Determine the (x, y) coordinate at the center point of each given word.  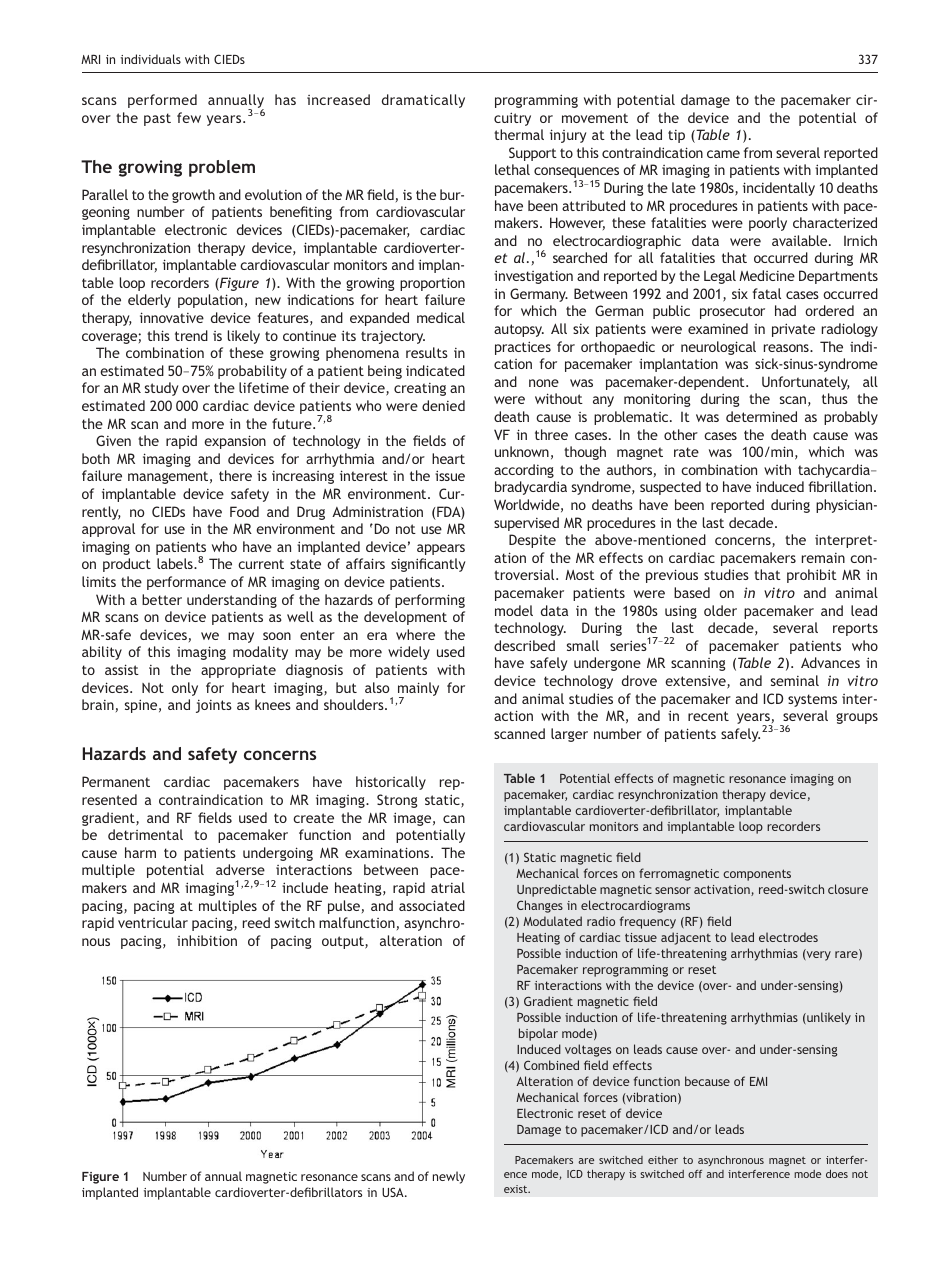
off (695, 1174)
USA (394, 1192)
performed (162, 101)
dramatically (423, 101)
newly (449, 1177)
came (723, 154)
